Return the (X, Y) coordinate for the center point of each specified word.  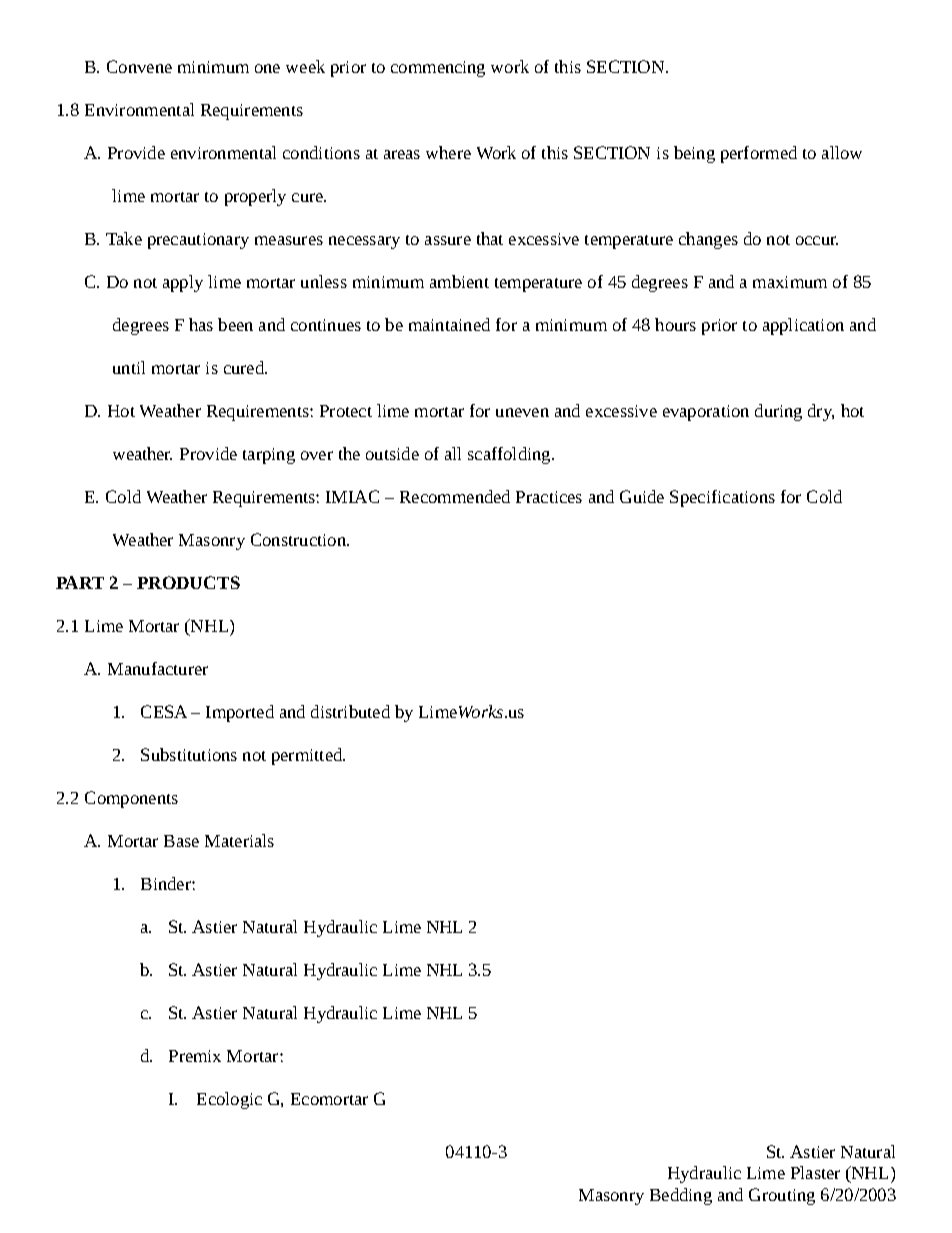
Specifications (722, 498)
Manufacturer (158, 668)
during (778, 412)
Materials (239, 840)
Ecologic (229, 1100)
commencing (438, 69)
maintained (449, 324)
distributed (350, 711)
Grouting (782, 1196)
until (129, 367)
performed (759, 154)
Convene (139, 66)
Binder (167, 883)
